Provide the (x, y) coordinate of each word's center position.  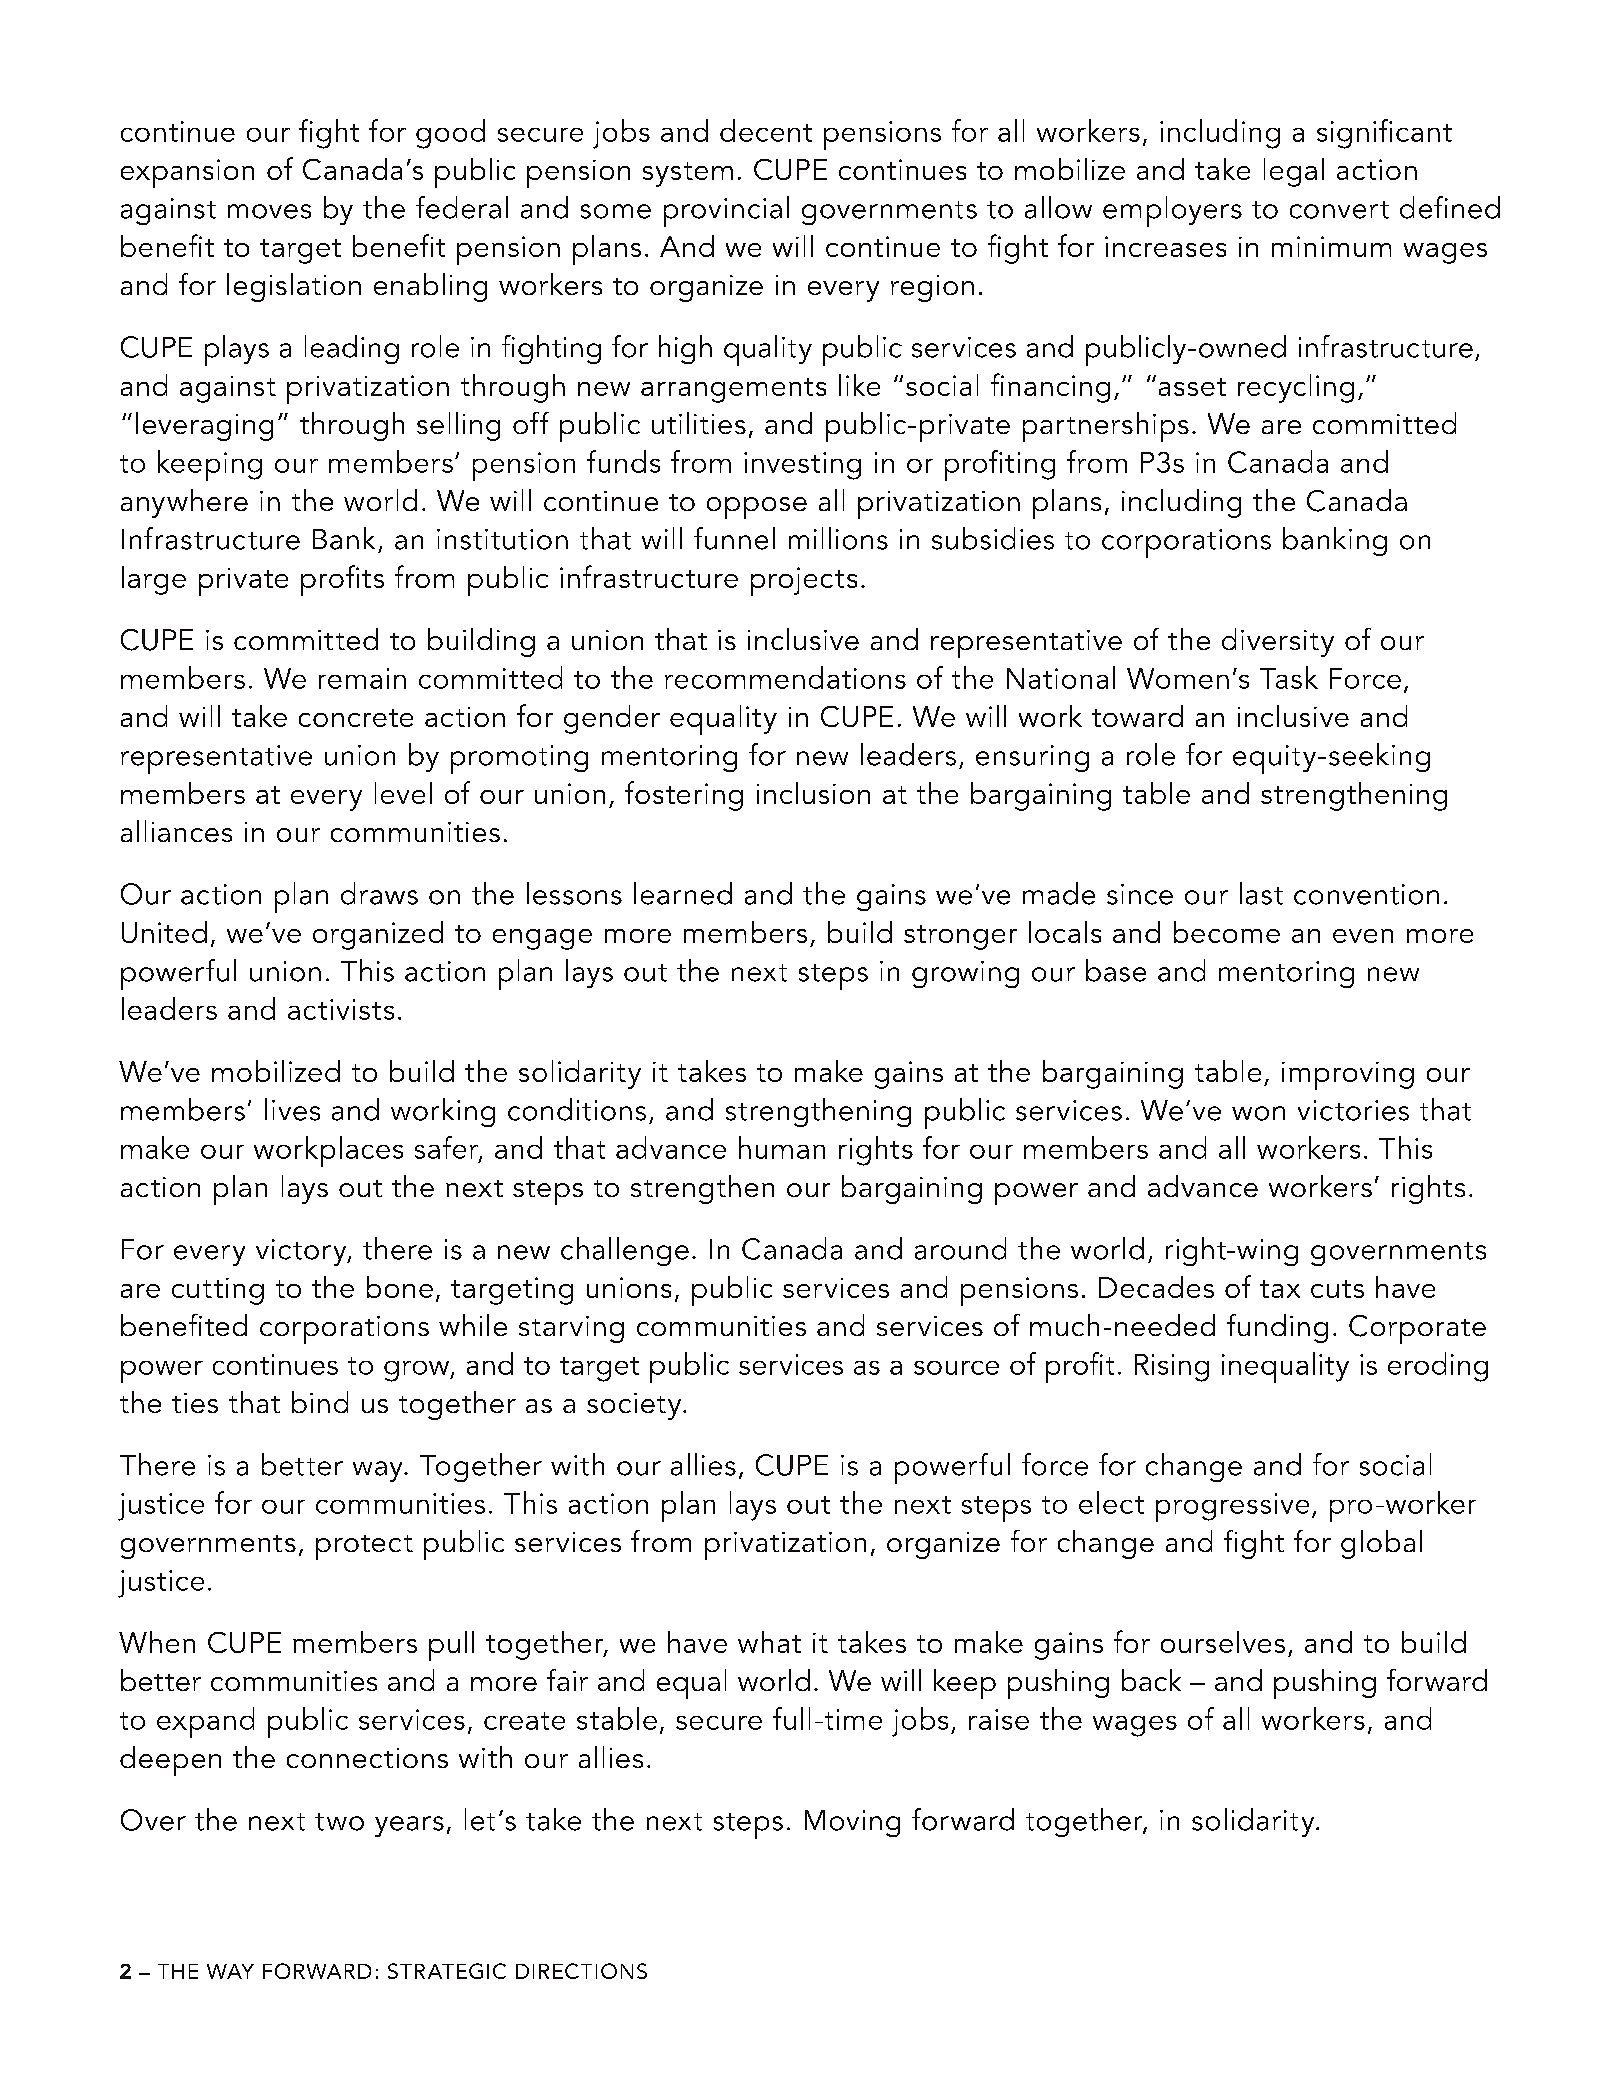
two (339, 1822)
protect (364, 1547)
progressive (1232, 1507)
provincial (726, 211)
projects (804, 581)
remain (362, 678)
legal (1294, 172)
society (635, 1406)
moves (269, 211)
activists (341, 1009)
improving (1348, 1076)
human (782, 1147)
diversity (1278, 642)
